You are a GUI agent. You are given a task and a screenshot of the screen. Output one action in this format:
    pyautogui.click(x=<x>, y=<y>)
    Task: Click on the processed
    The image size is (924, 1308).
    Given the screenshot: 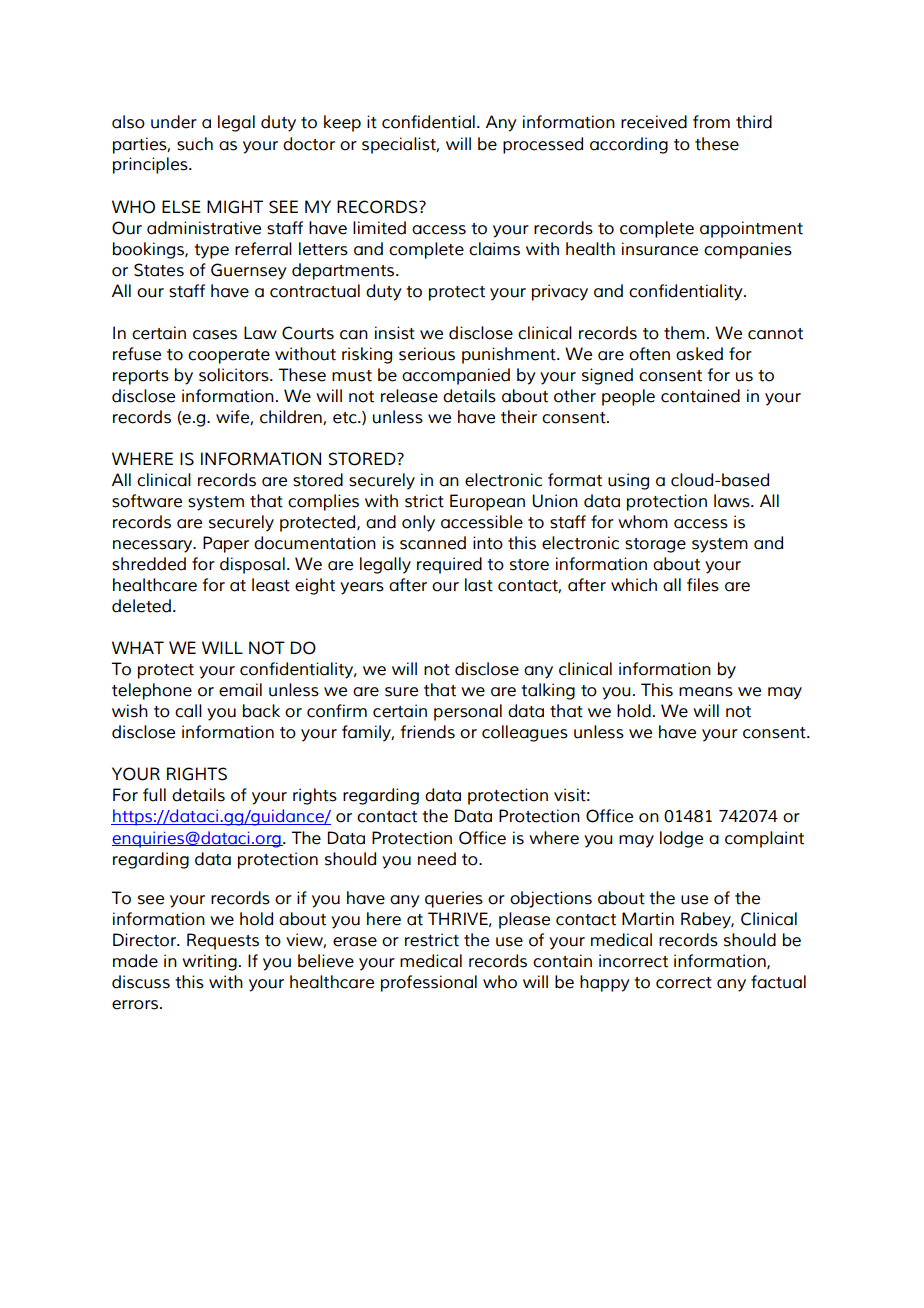 What is the action you would take?
    pyautogui.click(x=543, y=145)
